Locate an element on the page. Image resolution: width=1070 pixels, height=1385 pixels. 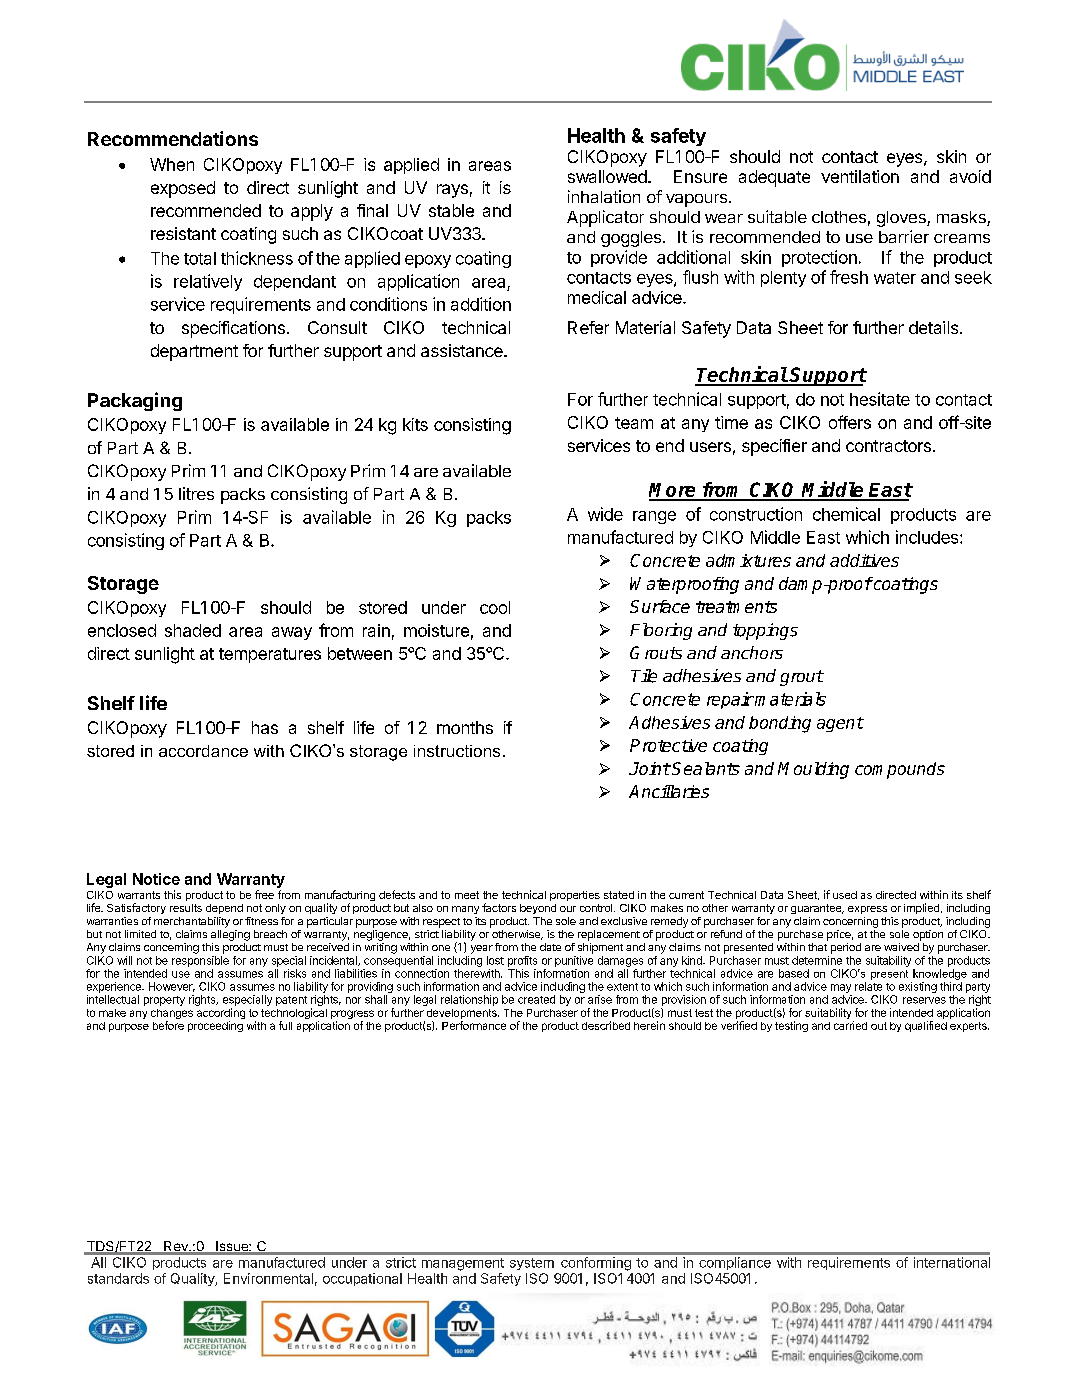
profits is located at coordinates (522, 961).
